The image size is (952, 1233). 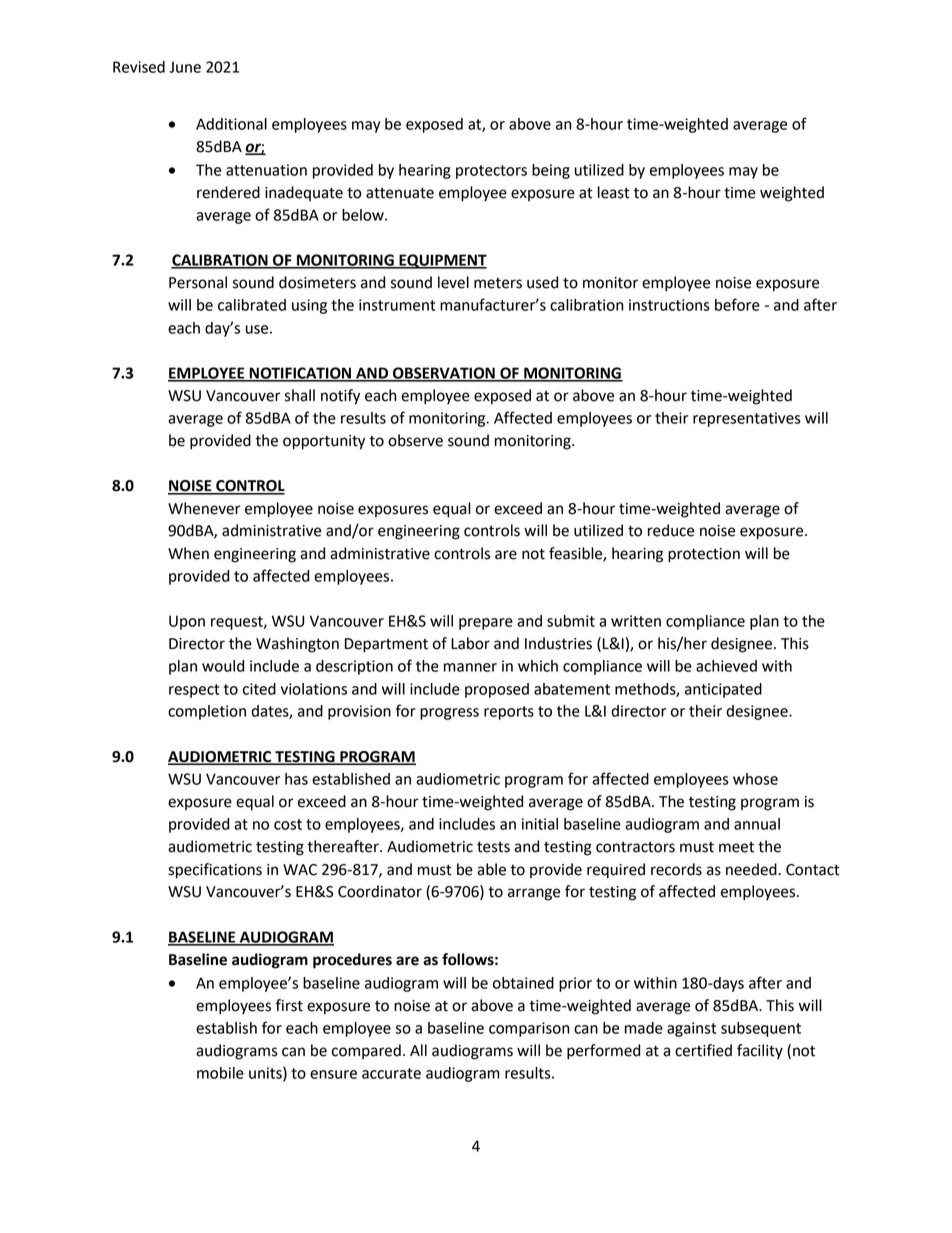 I want to click on protectors, so click(x=491, y=172).
